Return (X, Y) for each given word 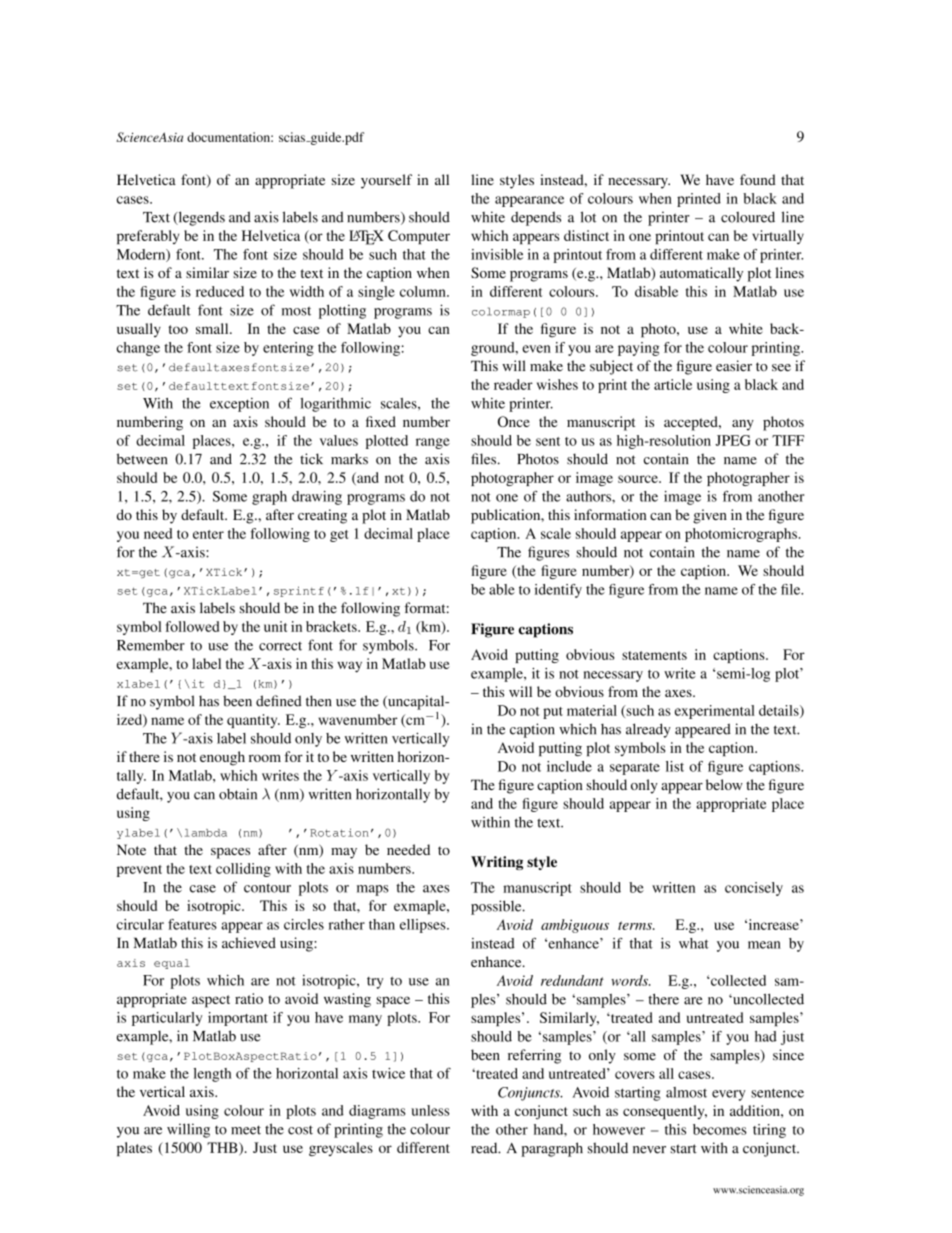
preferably (148, 237)
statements (654, 655)
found (758, 179)
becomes (720, 1129)
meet (246, 1130)
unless (430, 1110)
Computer (419, 237)
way (349, 667)
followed (192, 626)
